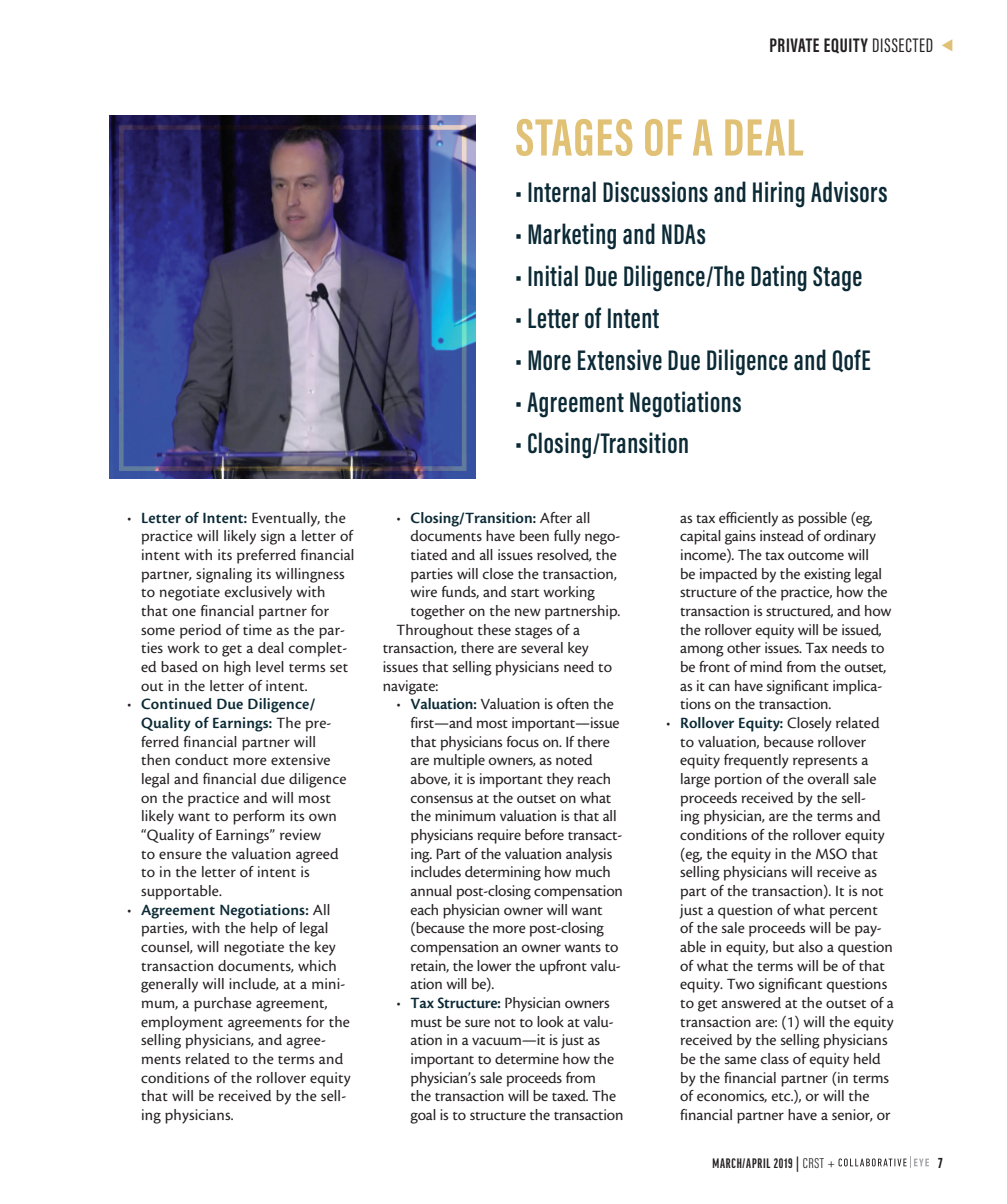 This image has height=1204, width=1007. Describe the element at coordinates (655, 192) in the image. I see `Discussions` at that location.
